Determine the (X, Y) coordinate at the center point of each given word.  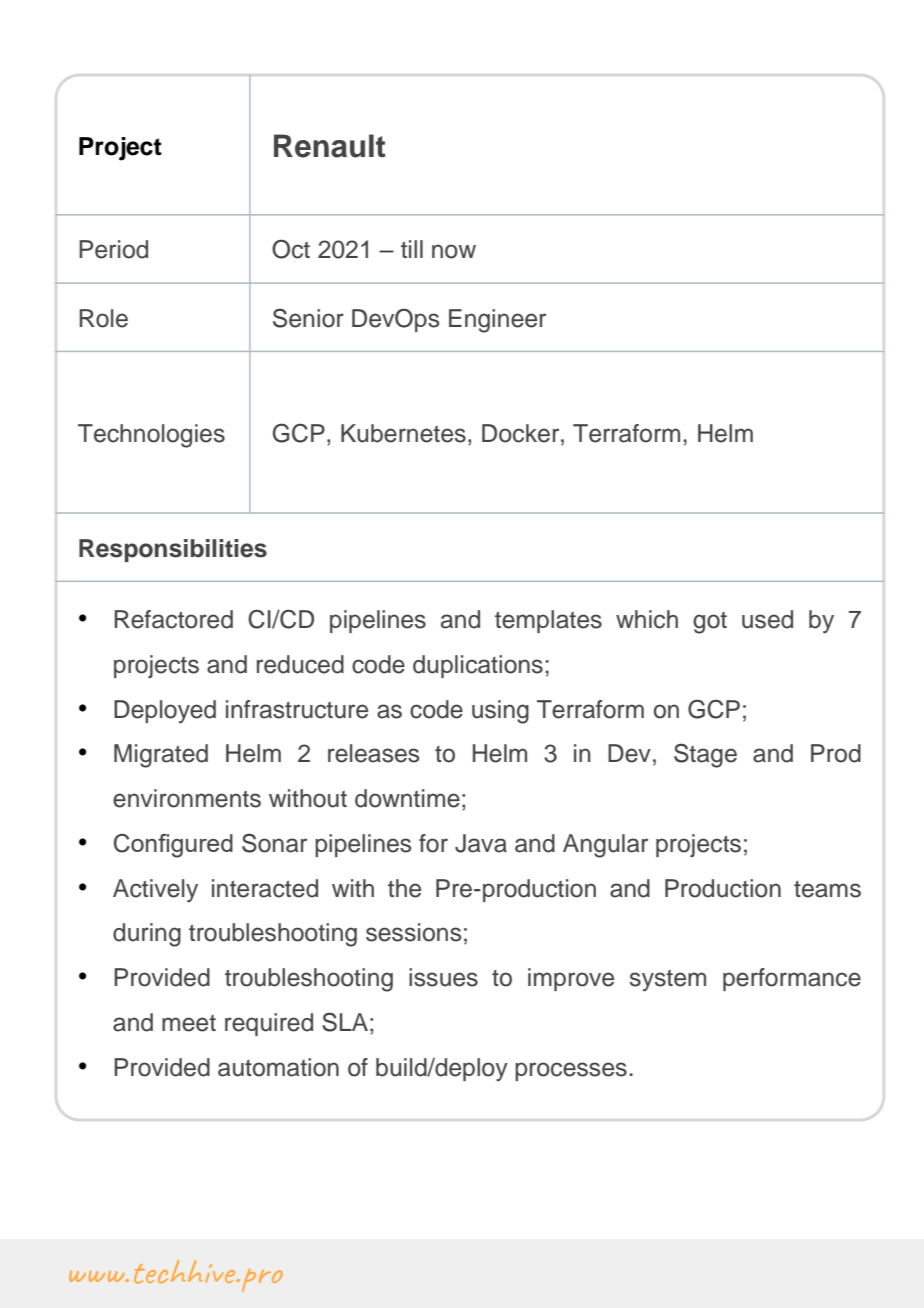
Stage (705, 755)
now (454, 251)
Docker (522, 433)
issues (443, 977)
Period (113, 249)
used (767, 619)
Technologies (151, 436)
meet (189, 1023)
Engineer (497, 321)
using (500, 712)
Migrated (161, 756)
